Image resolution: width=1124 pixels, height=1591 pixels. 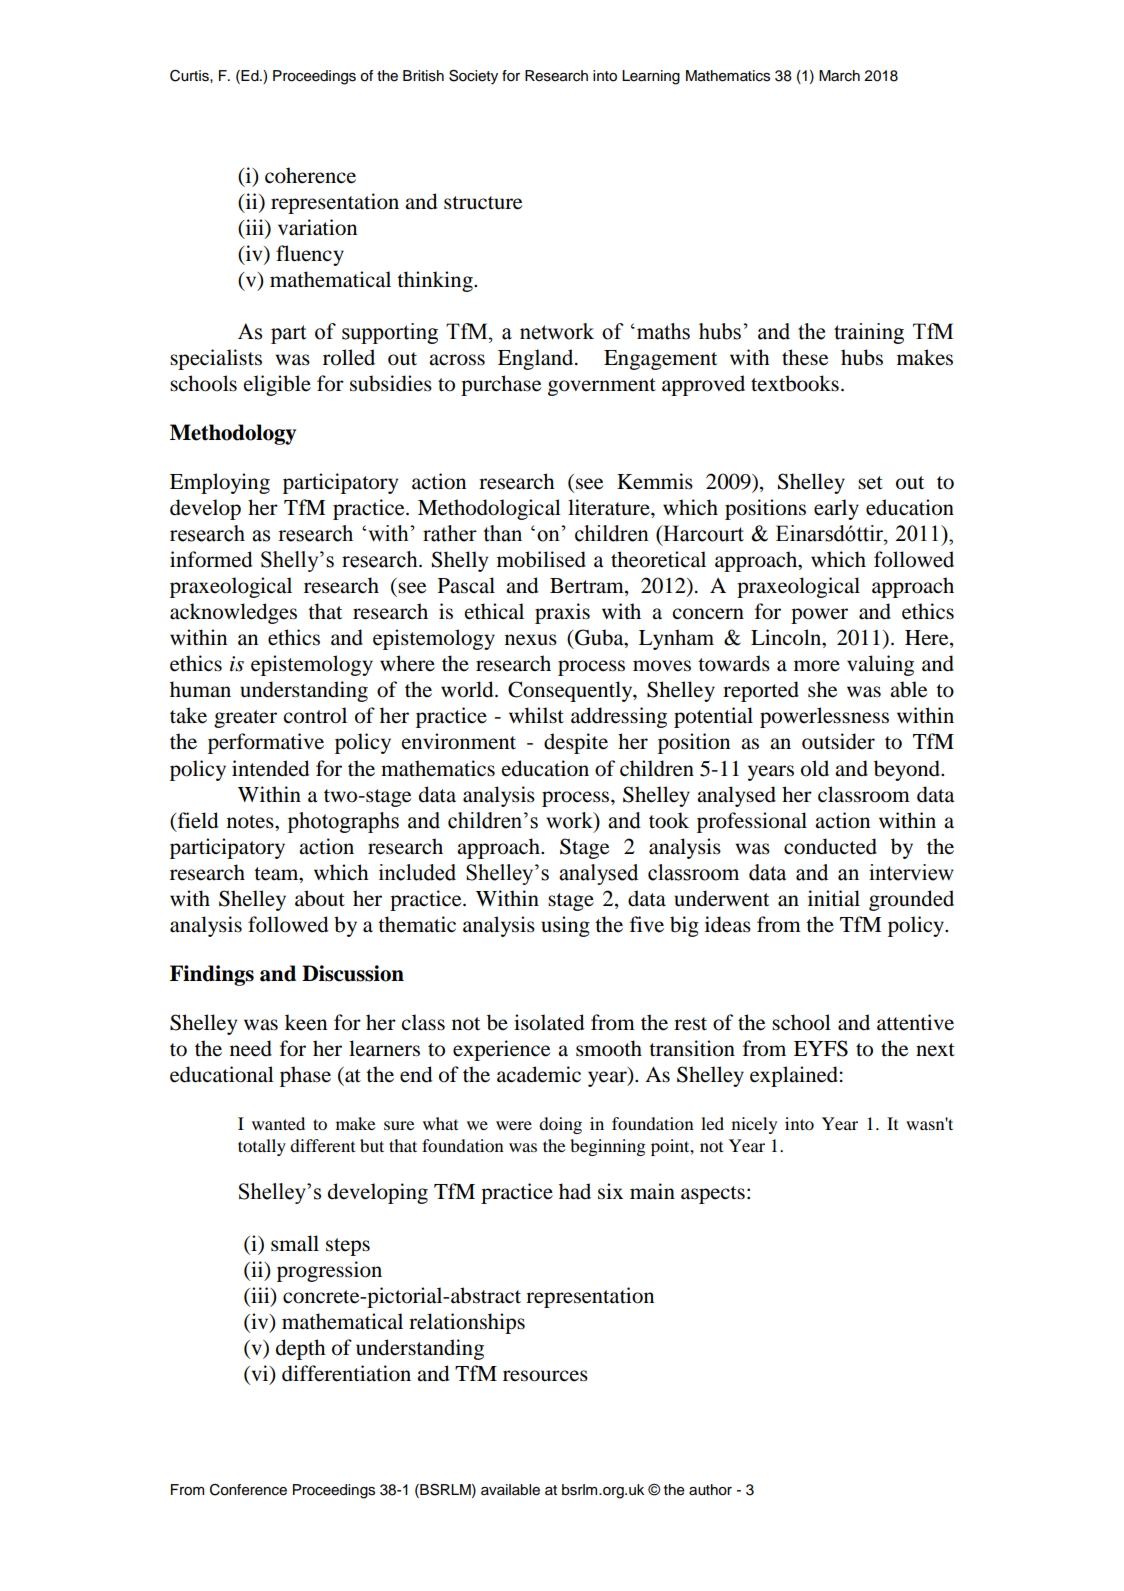 I want to click on Society, so click(x=473, y=77).
